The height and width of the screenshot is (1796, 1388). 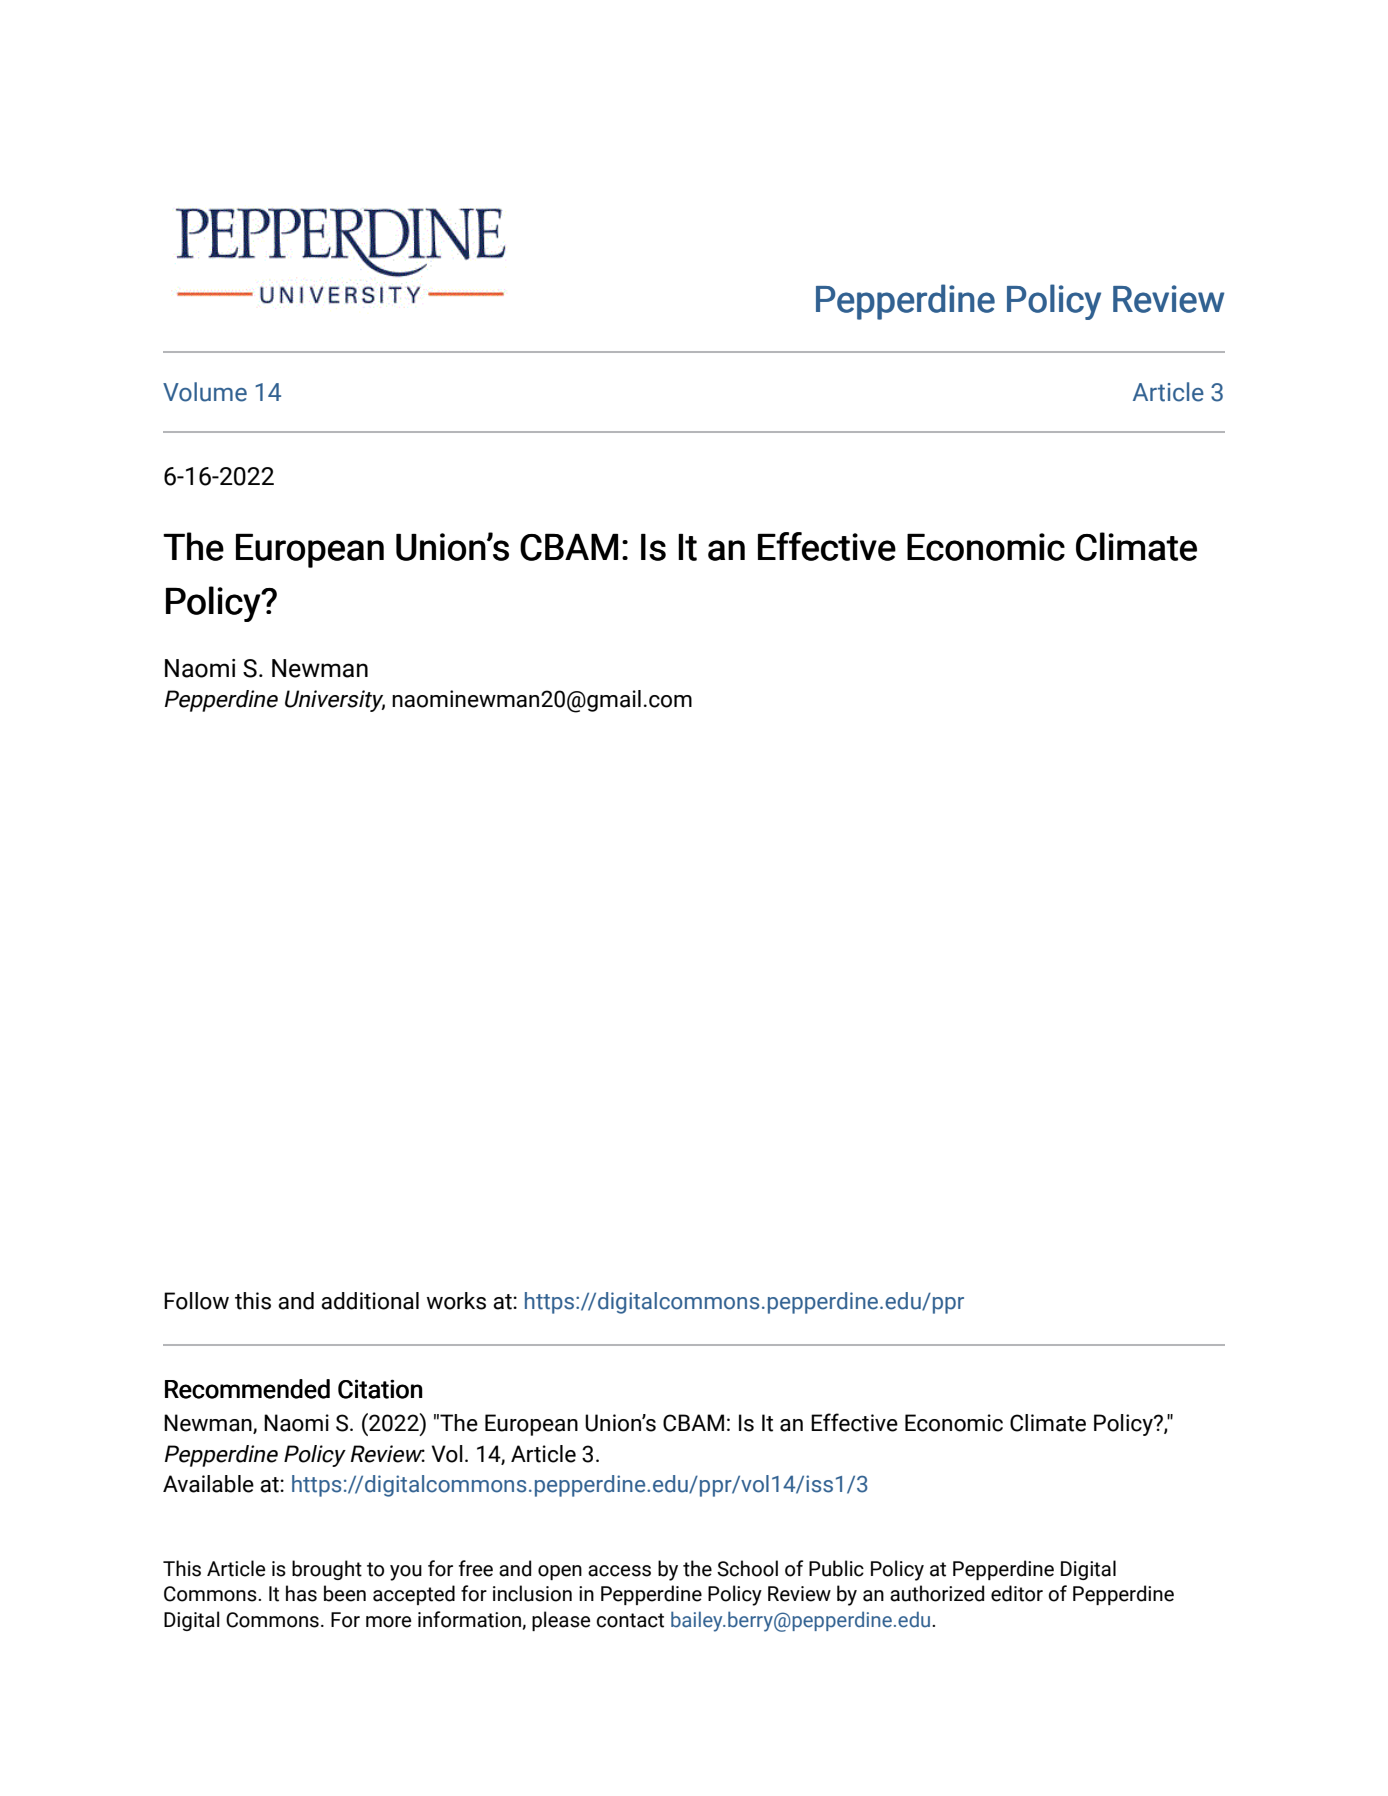 I want to click on has, so click(x=301, y=1593).
